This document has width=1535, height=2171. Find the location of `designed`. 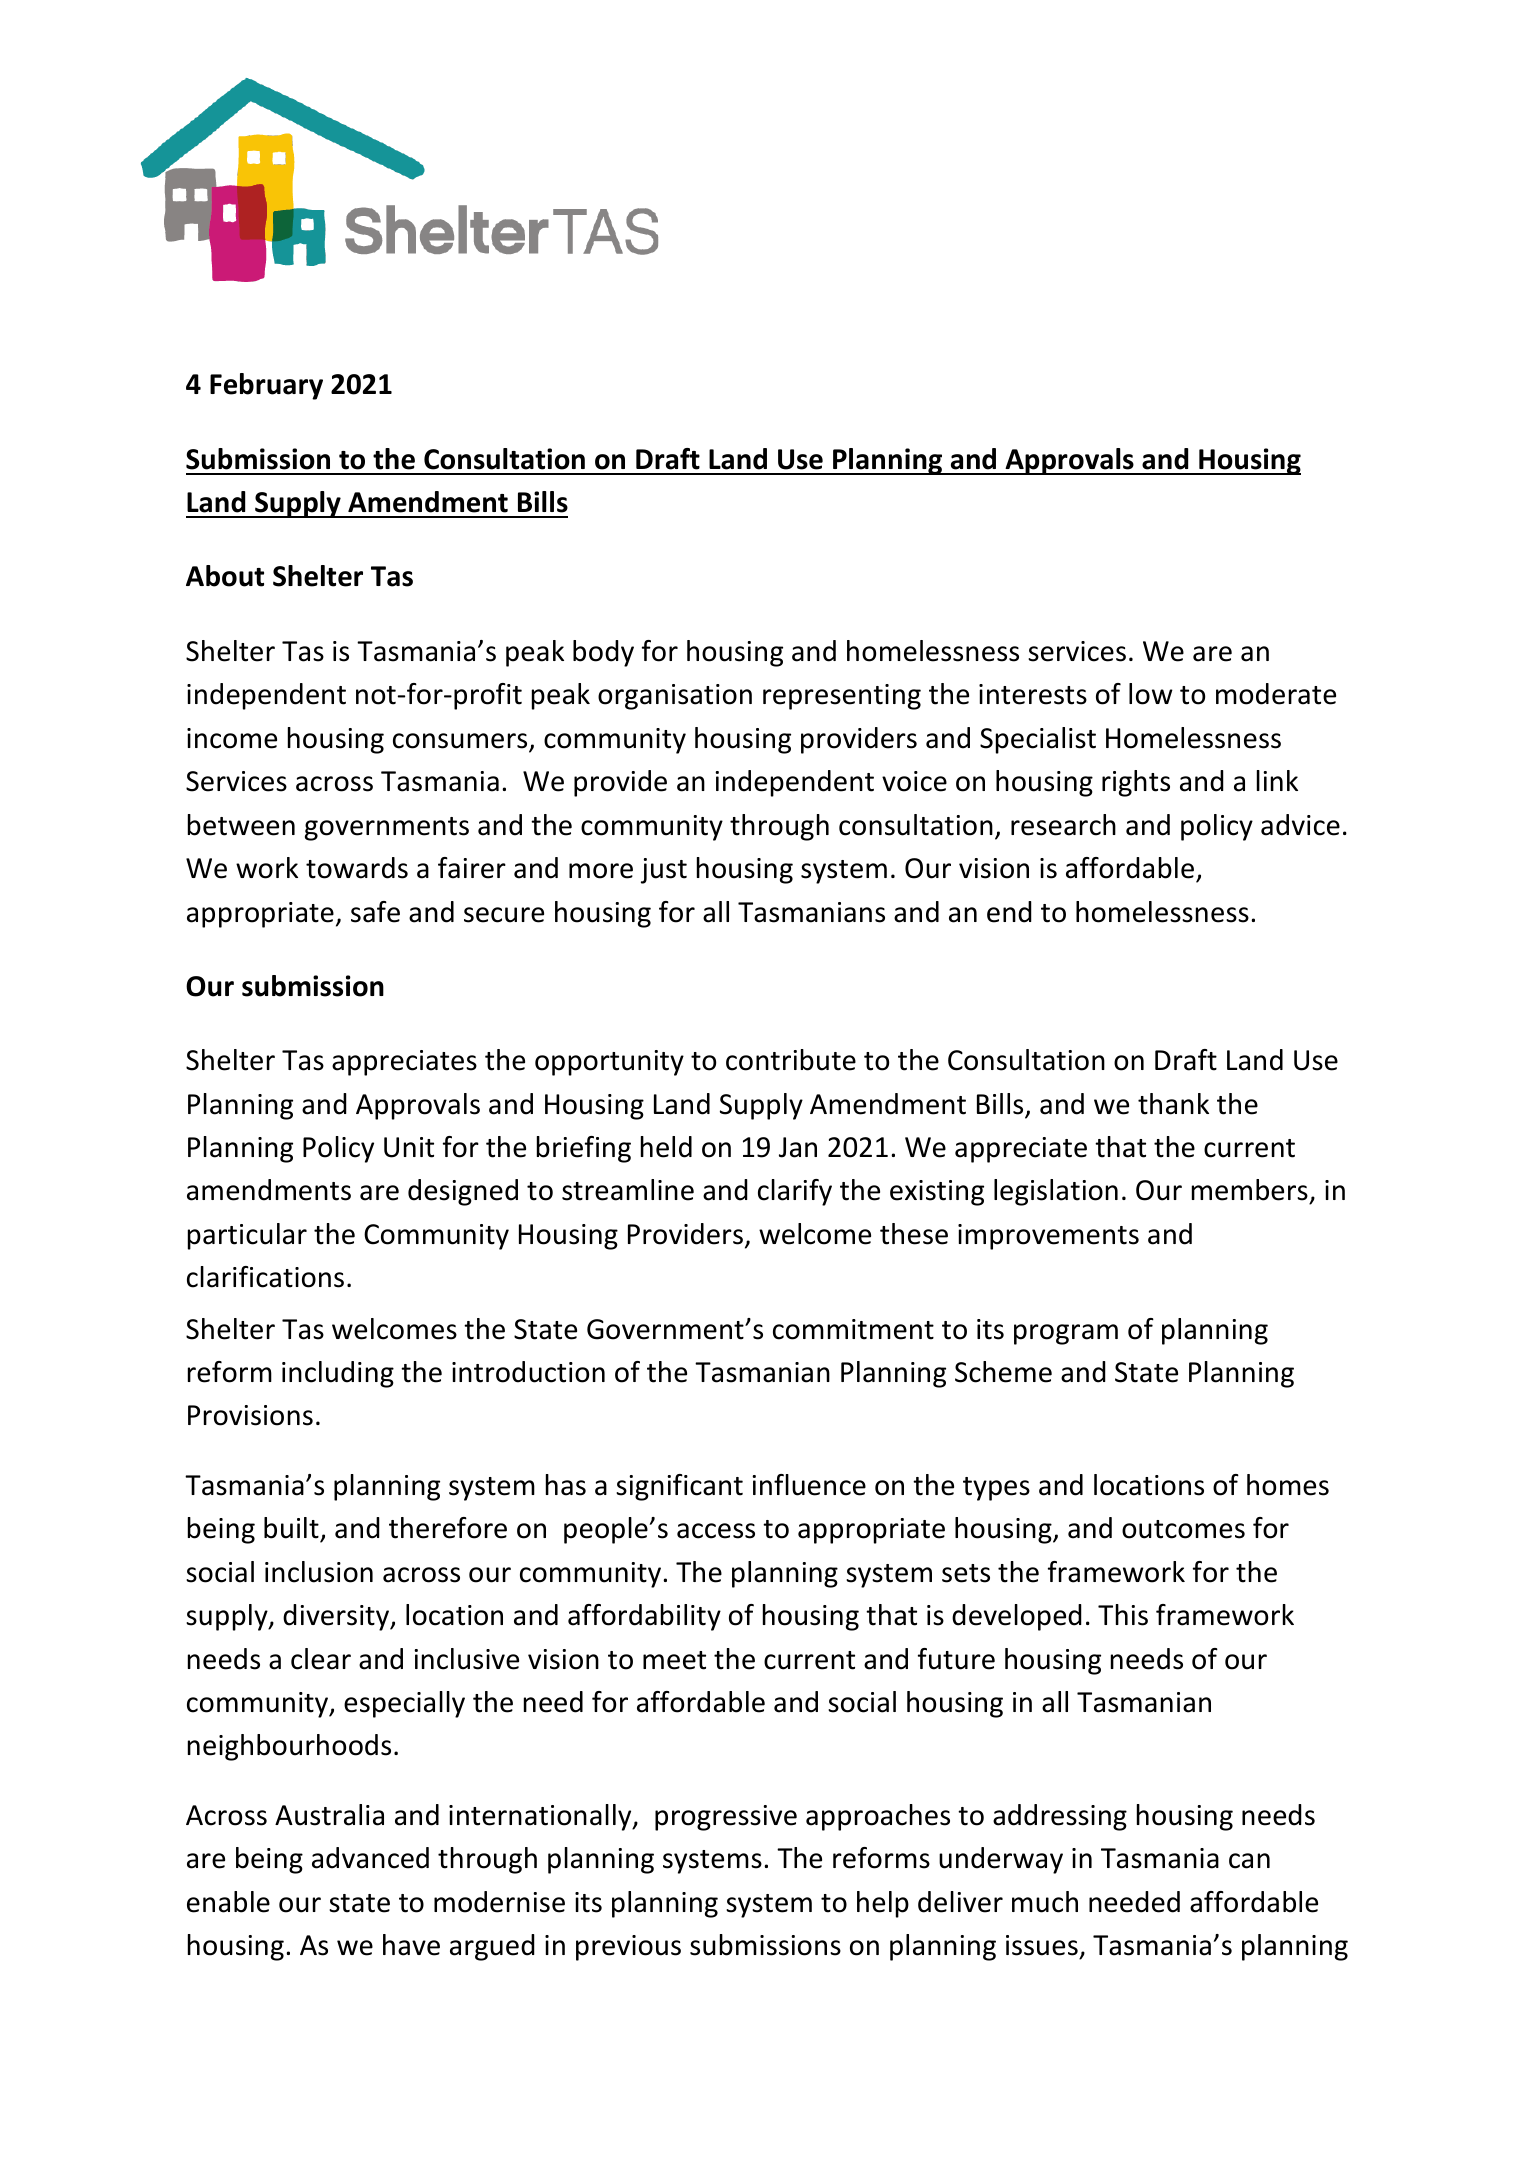

designed is located at coordinates (463, 1192).
